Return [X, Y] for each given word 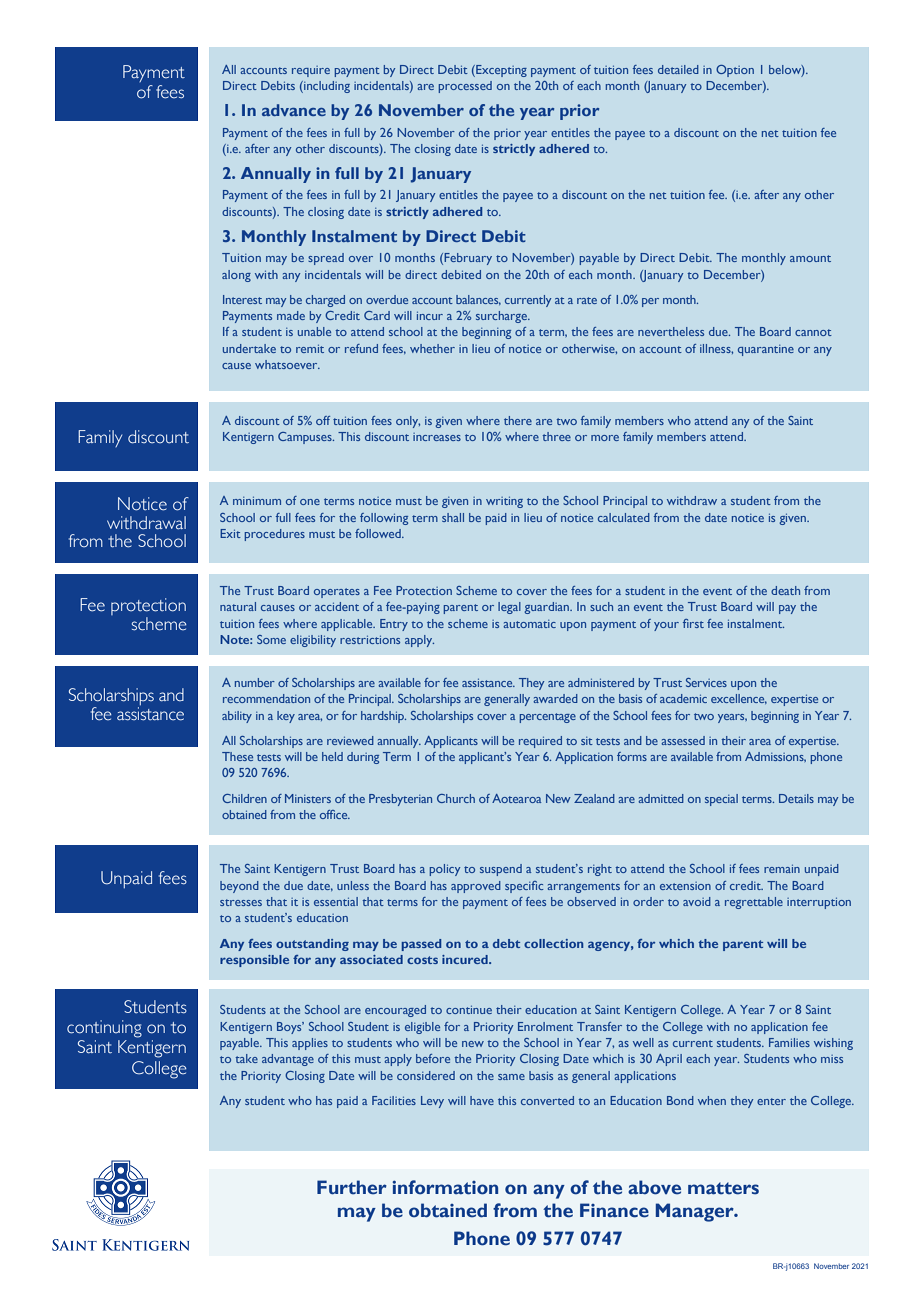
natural [238, 606]
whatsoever [287, 364]
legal [509, 608]
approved [476, 887]
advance [294, 110]
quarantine [766, 350]
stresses [241, 902]
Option [735, 71]
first [693, 623]
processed [465, 87]
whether [432, 348]
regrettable [754, 903]
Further [352, 1187]
